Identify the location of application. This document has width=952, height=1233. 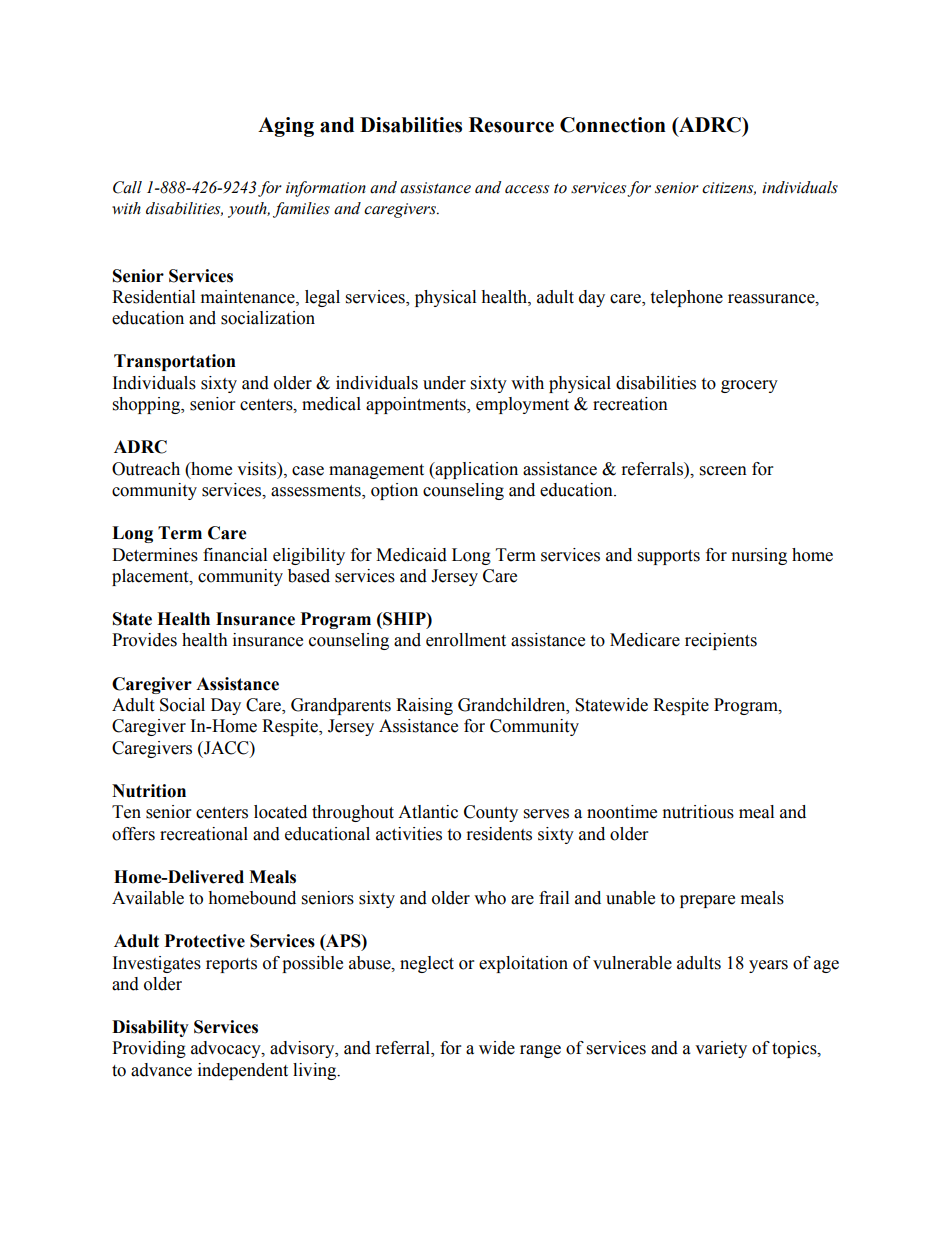
(476, 470).
